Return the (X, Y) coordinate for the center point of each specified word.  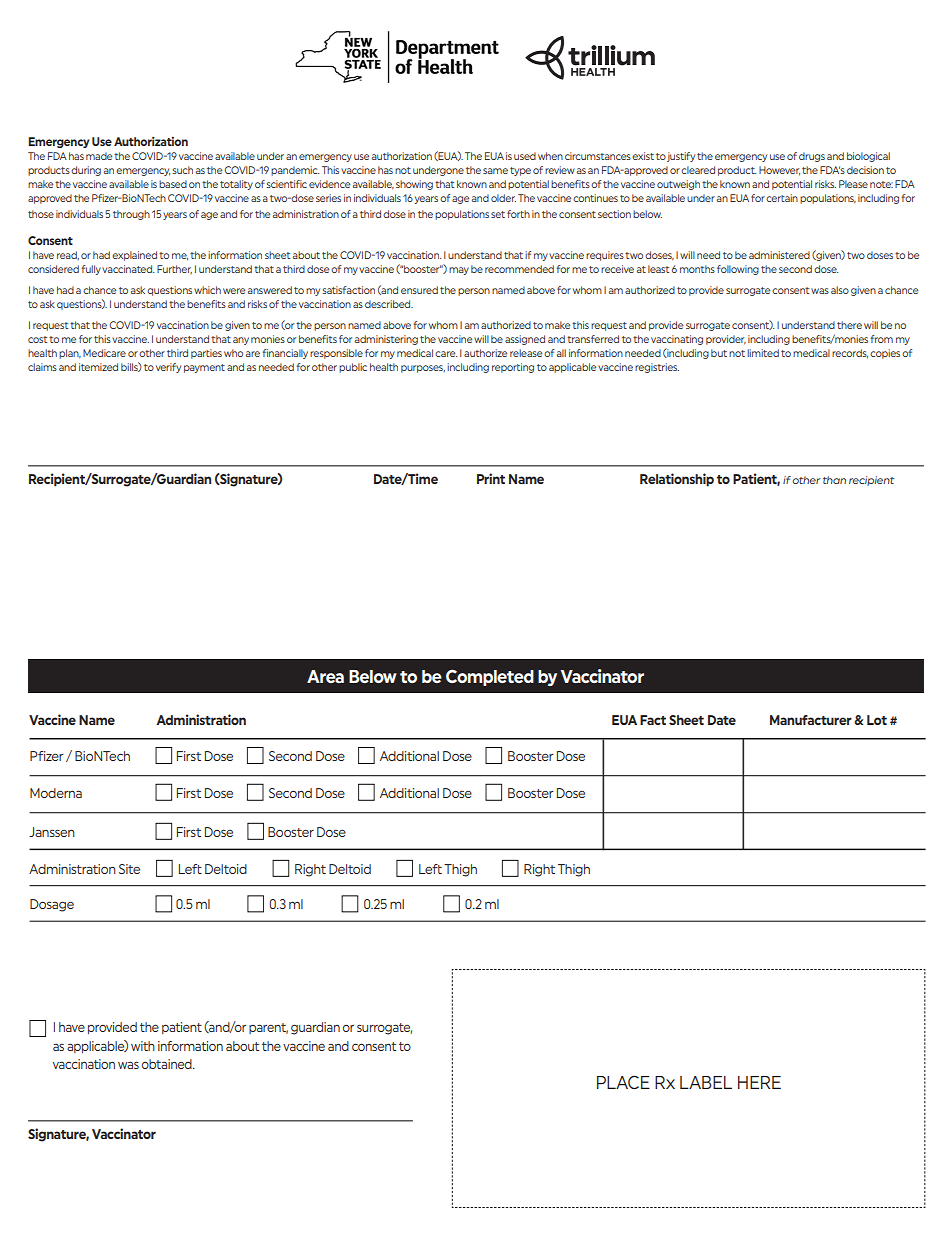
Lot (877, 720)
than (834, 480)
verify (168, 368)
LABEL (706, 1082)
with (143, 1046)
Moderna (56, 793)
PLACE (623, 1082)
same (495, 171)
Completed (490, 677)
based (173, 184)
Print (491, 478)
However (779, 171)
